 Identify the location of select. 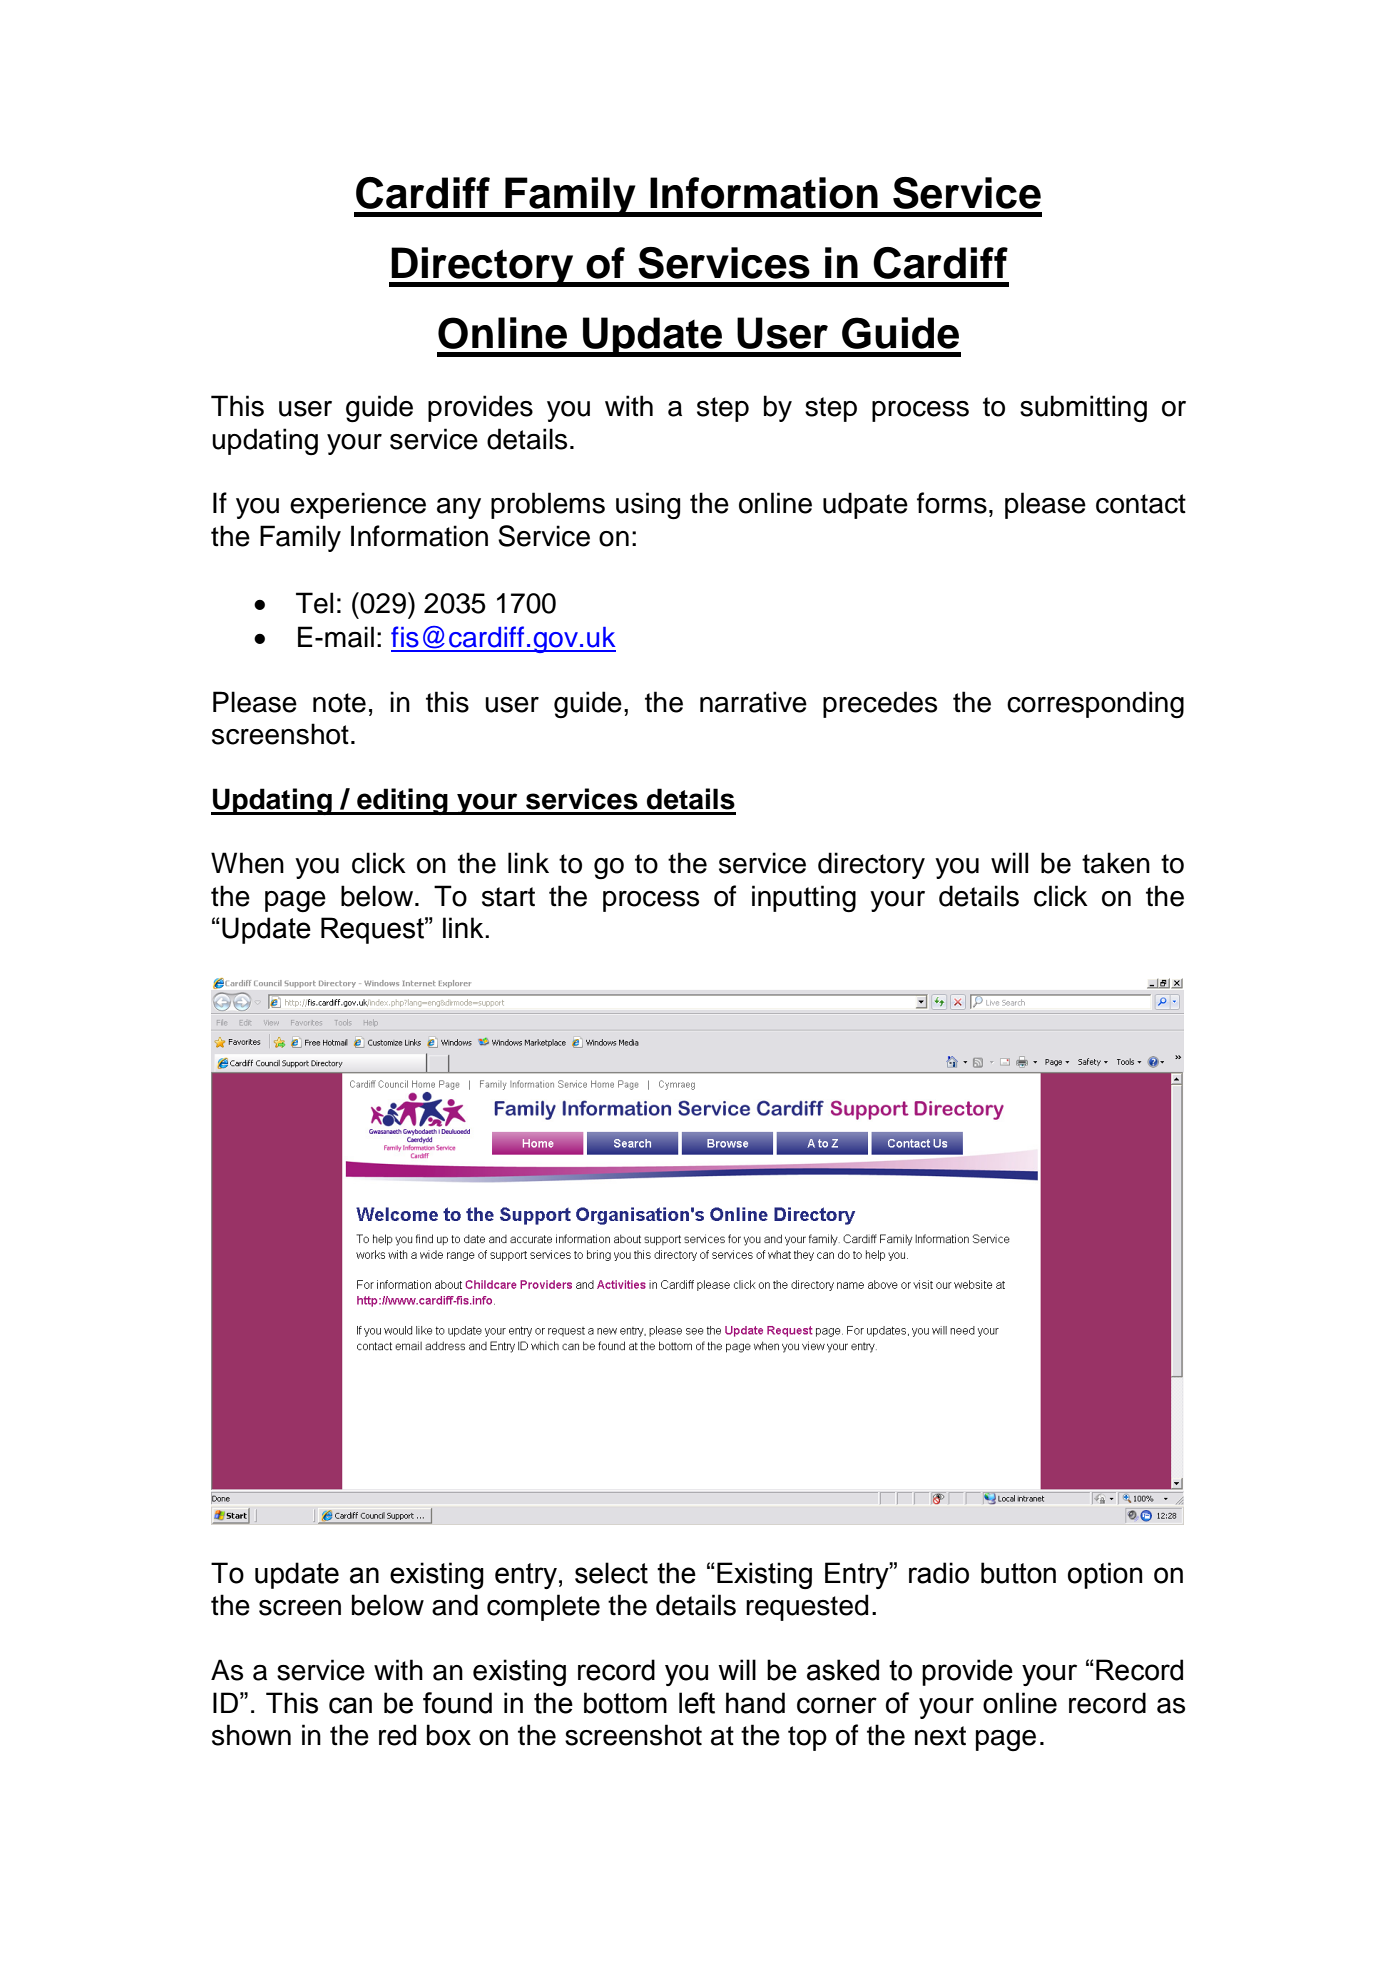
(611, 1573).
